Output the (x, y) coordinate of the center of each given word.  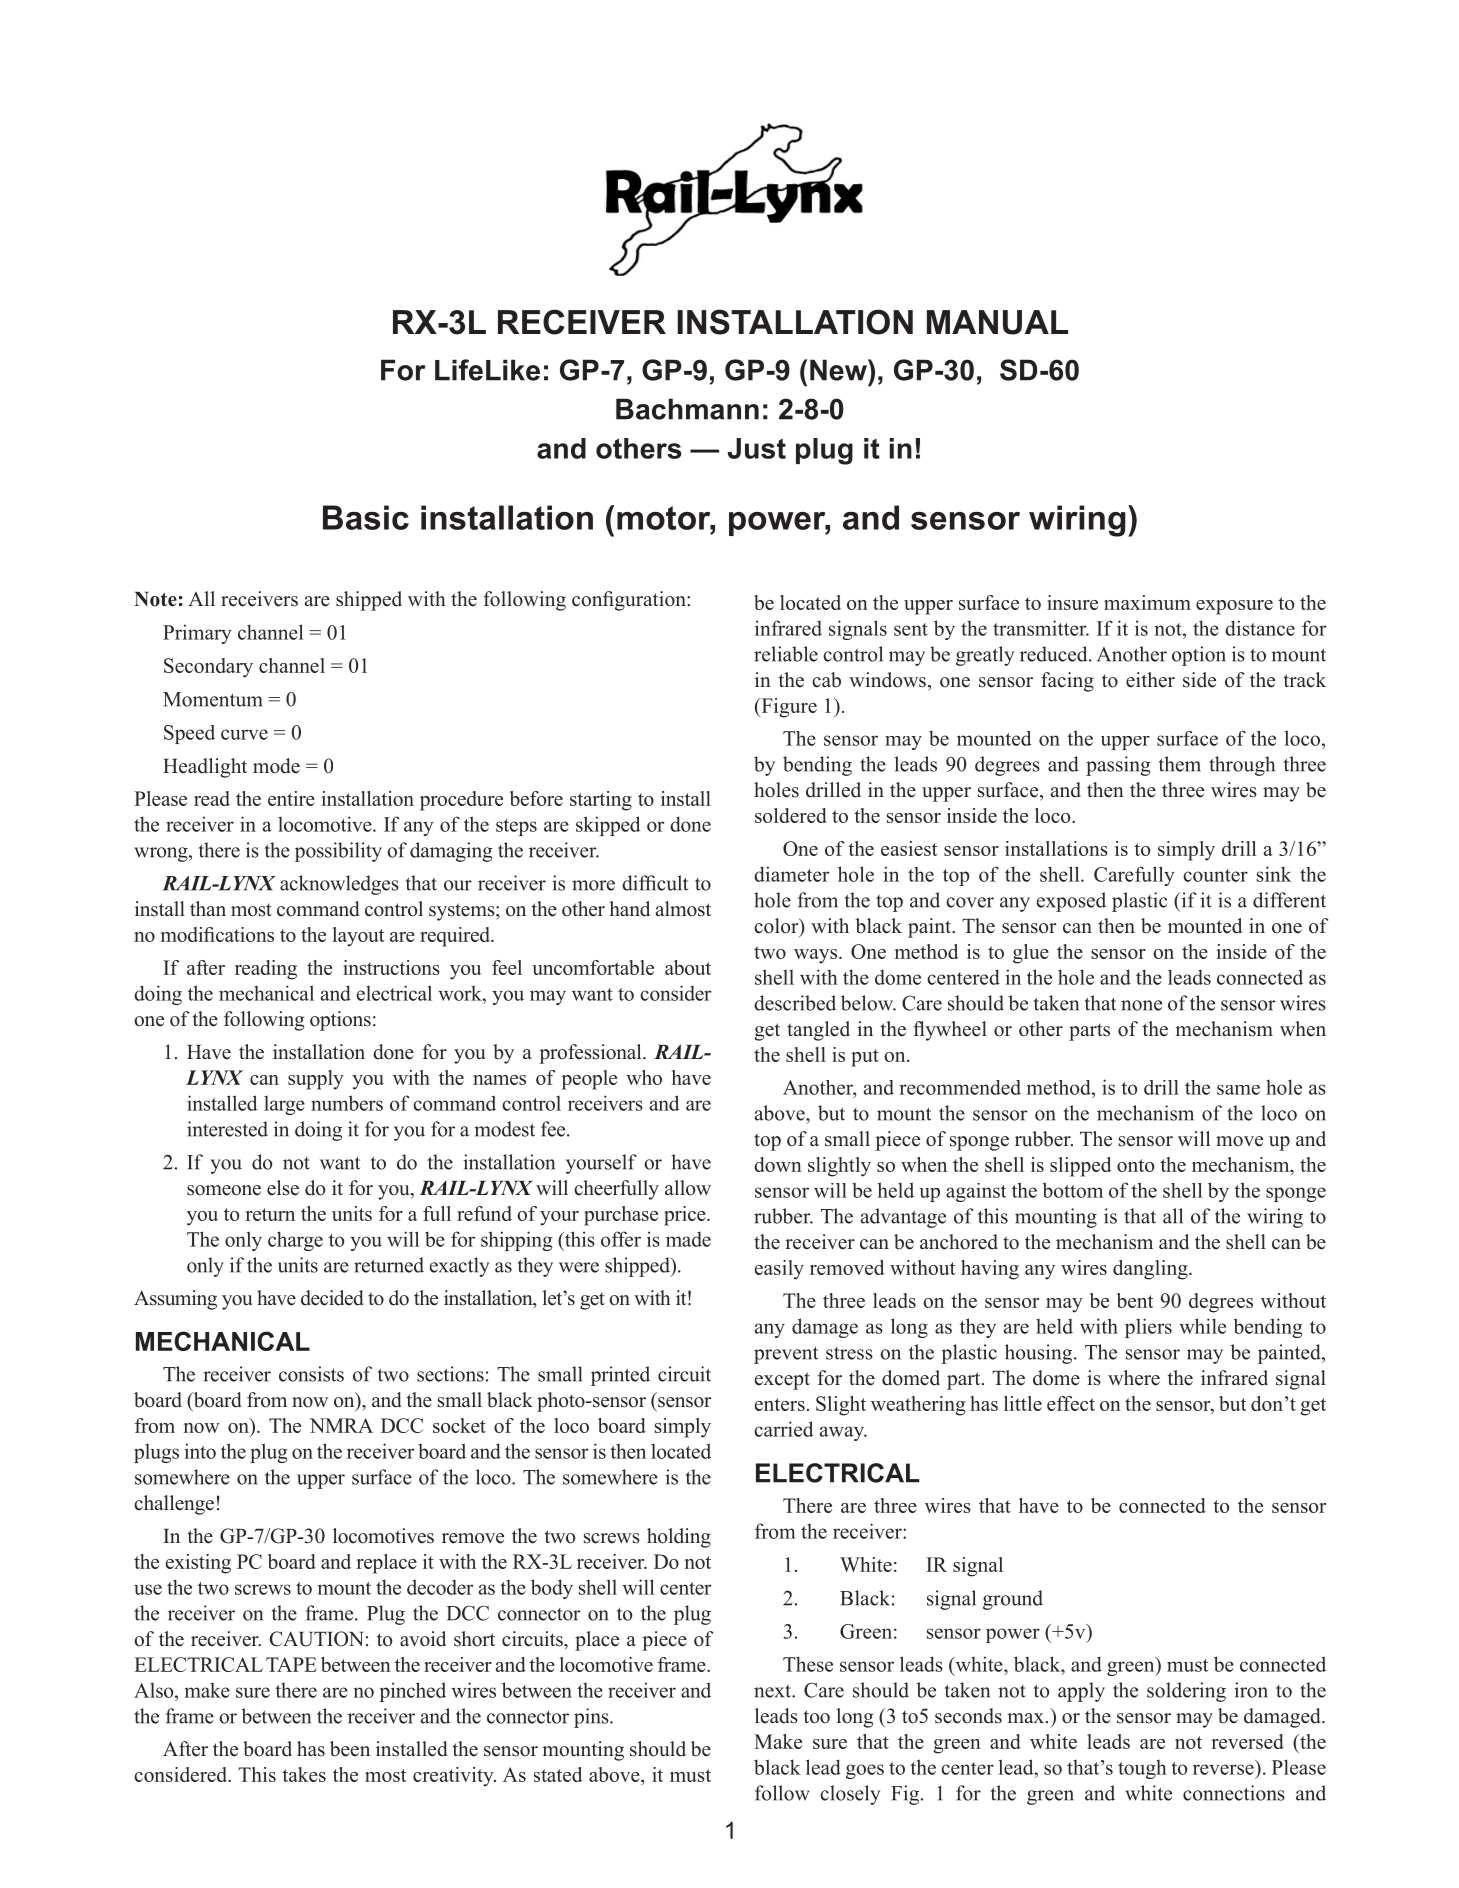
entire (291, 798)
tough (1142, 1769)
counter (1215, 875)
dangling (1151, 1270)
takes (304, 1774)
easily (779, 1270)
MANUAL (997, 322)
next (773, 1691)
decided (332, 1298)
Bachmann (687, 409)
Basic (366, 517)
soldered (791, 815)
